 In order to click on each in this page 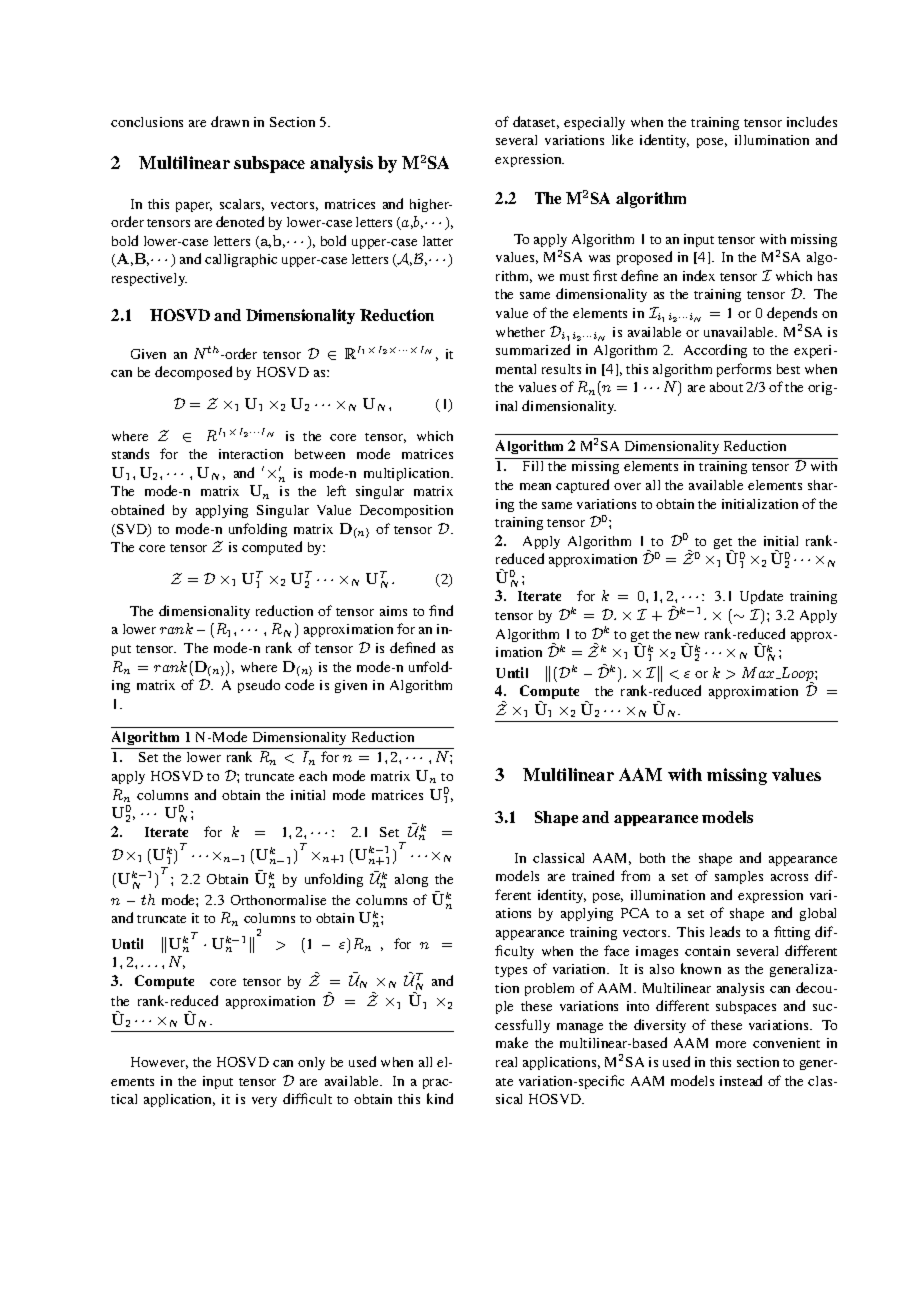, I will do `click(313, 776)`.
